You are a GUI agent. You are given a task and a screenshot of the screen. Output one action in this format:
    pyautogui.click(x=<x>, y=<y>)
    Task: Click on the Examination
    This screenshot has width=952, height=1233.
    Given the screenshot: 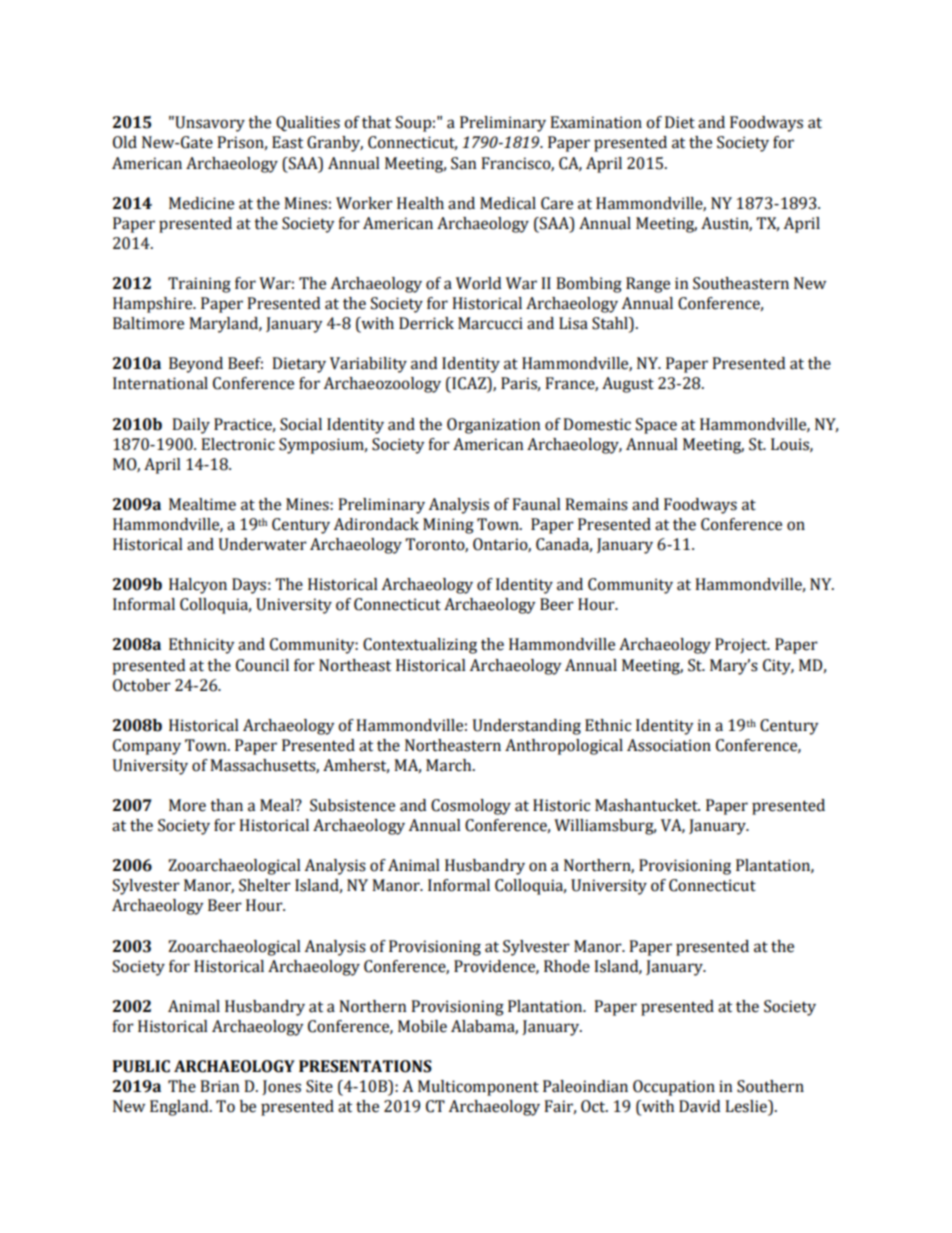 What is the action you would take?
    pyautogui.click(x=596, y=122)
